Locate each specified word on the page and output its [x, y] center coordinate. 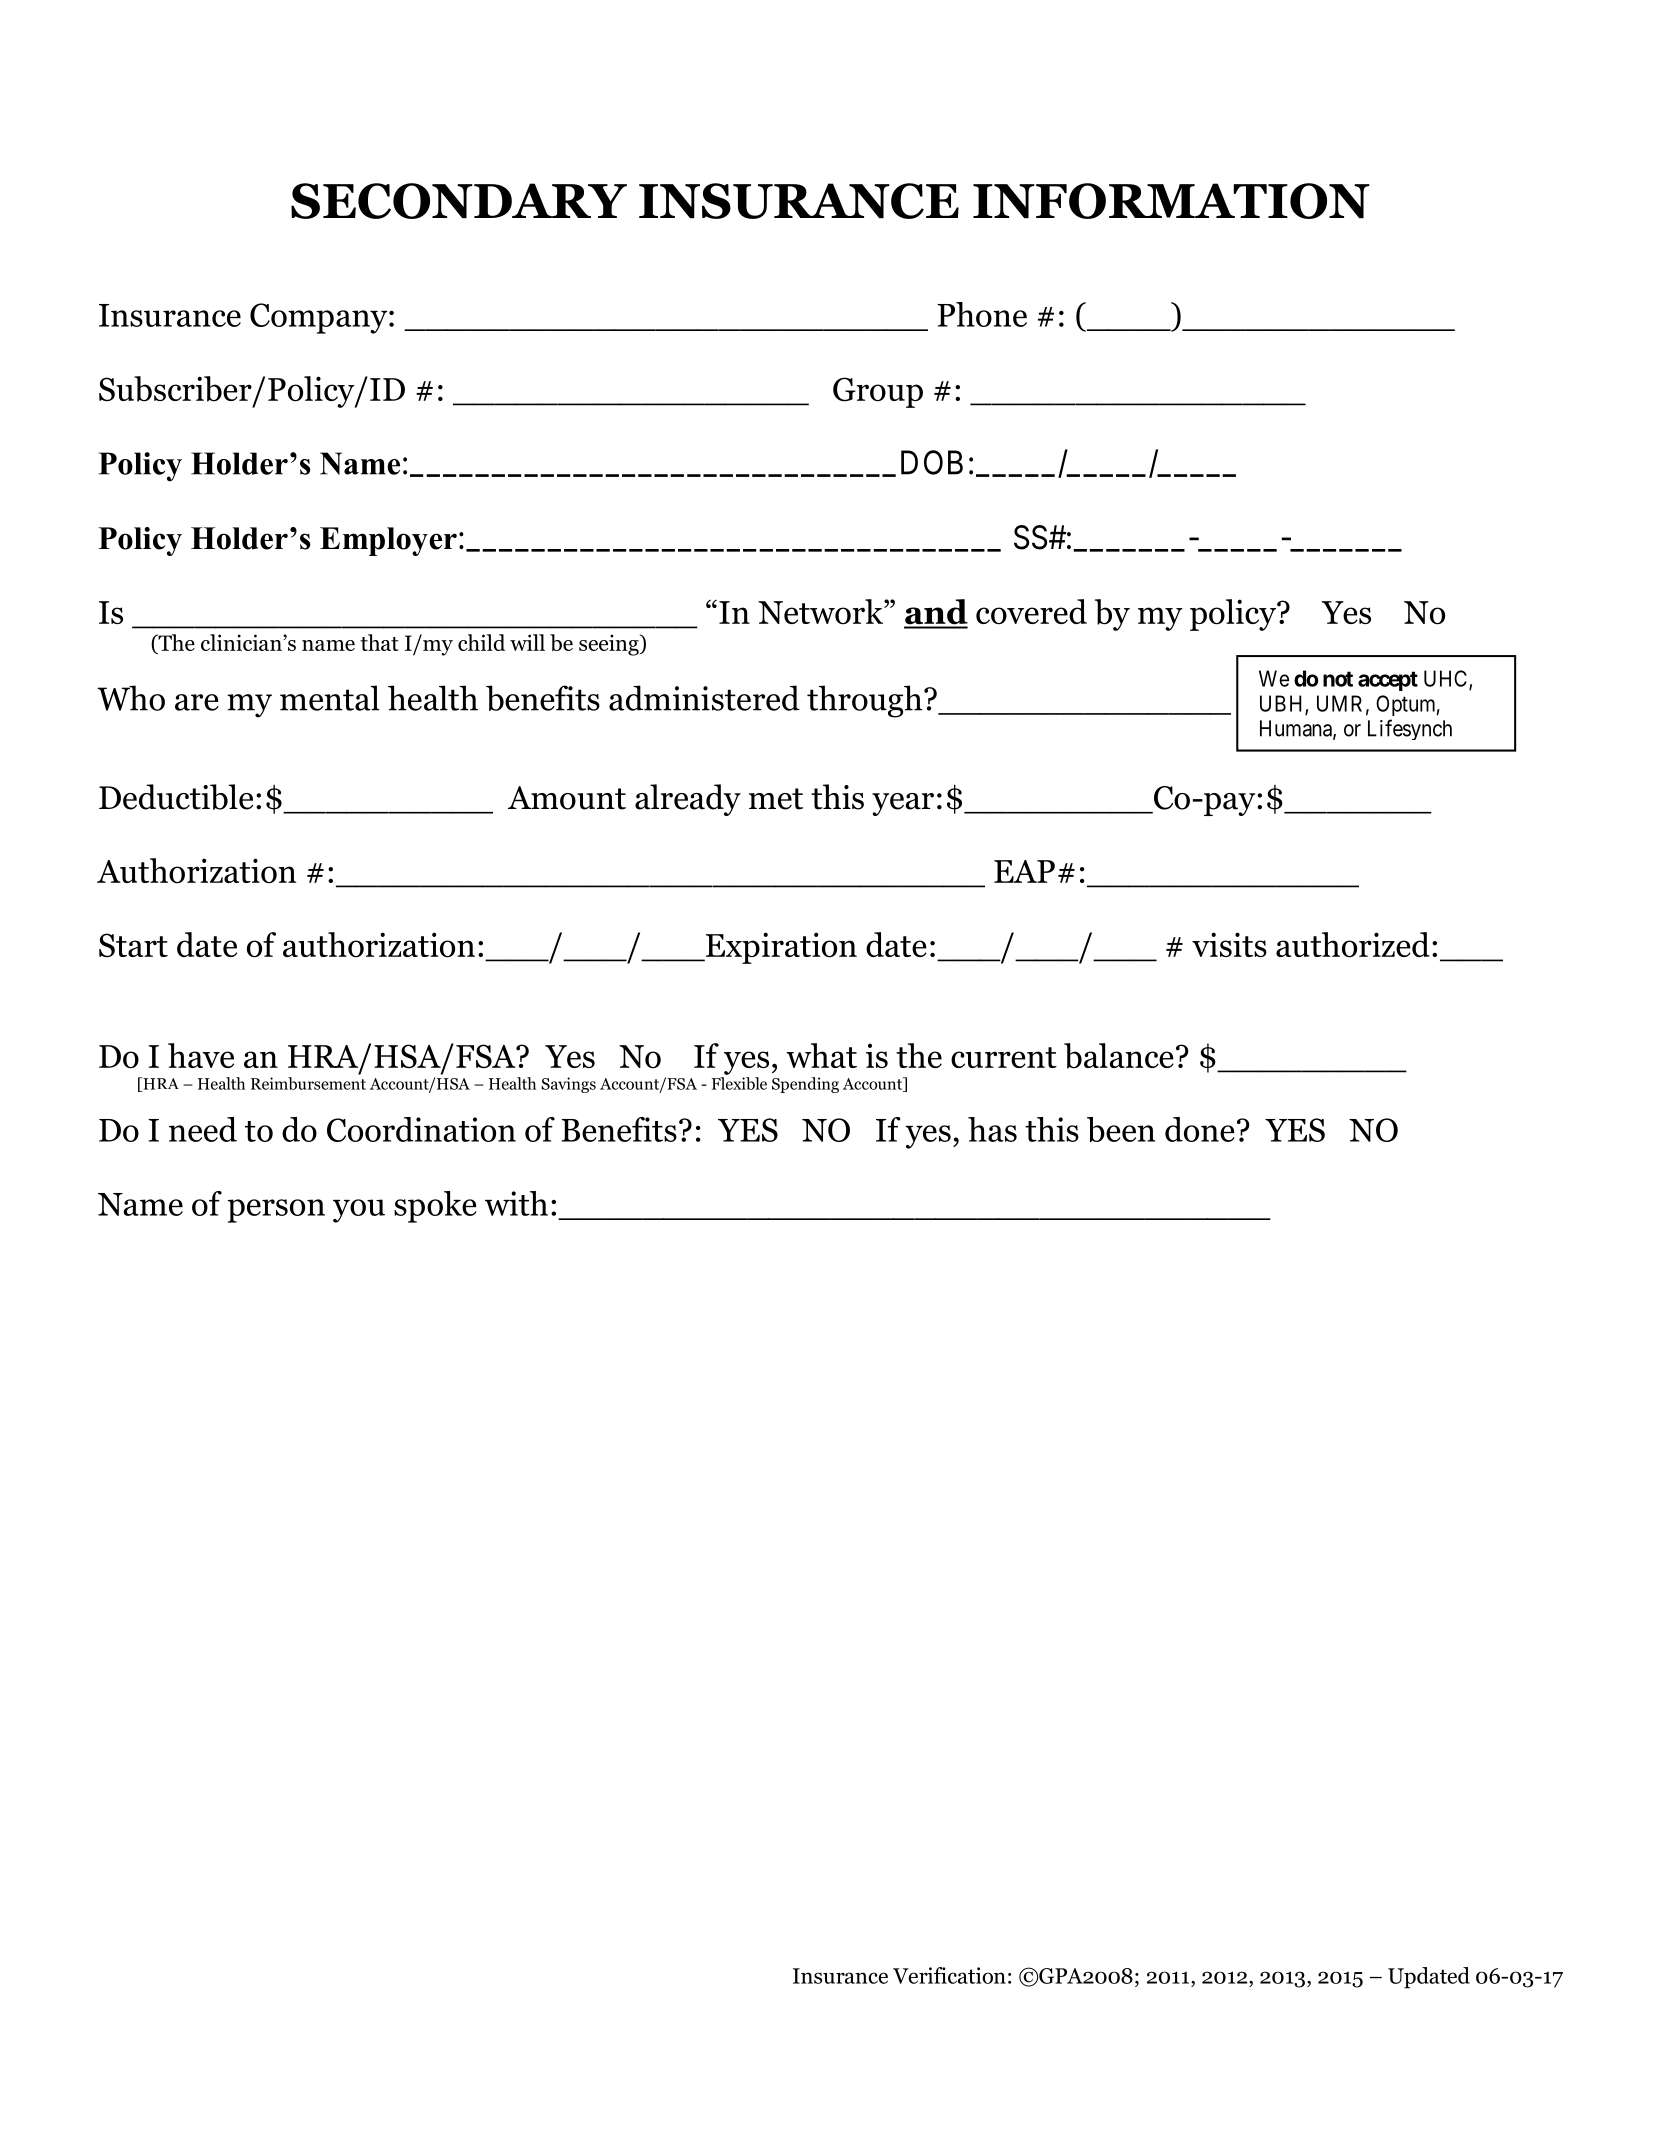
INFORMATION [1171, 201]
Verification [949, 1975]
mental [329, 698]
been [1121, 1130]
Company [320, 318]
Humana [1297, 729]
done [1199, 1129]
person [276, 1211]
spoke [435, 1207]
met [776, 799]
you [359, 1211]
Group [878, 392]
